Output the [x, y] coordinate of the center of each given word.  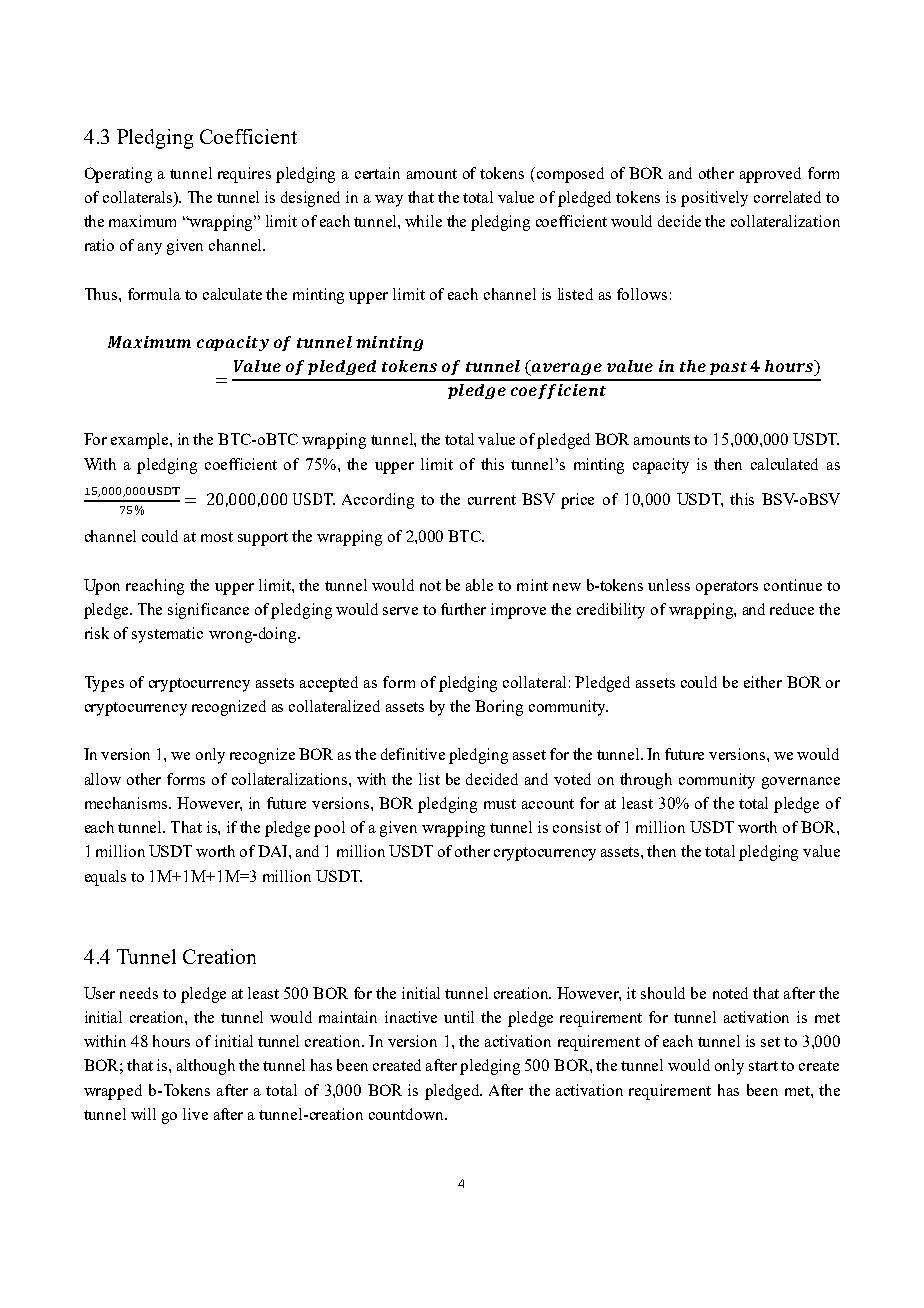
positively [714, 199]
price [577, 501]
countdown [407, 1114]
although [206, 1067]
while [423, 221]
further [463, 609]
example [141, 441]
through [646, 781]
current [492, 500]
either [763, 682]
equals [105, 878]
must [500, 804]
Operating [118, 175]
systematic [167, 635]
